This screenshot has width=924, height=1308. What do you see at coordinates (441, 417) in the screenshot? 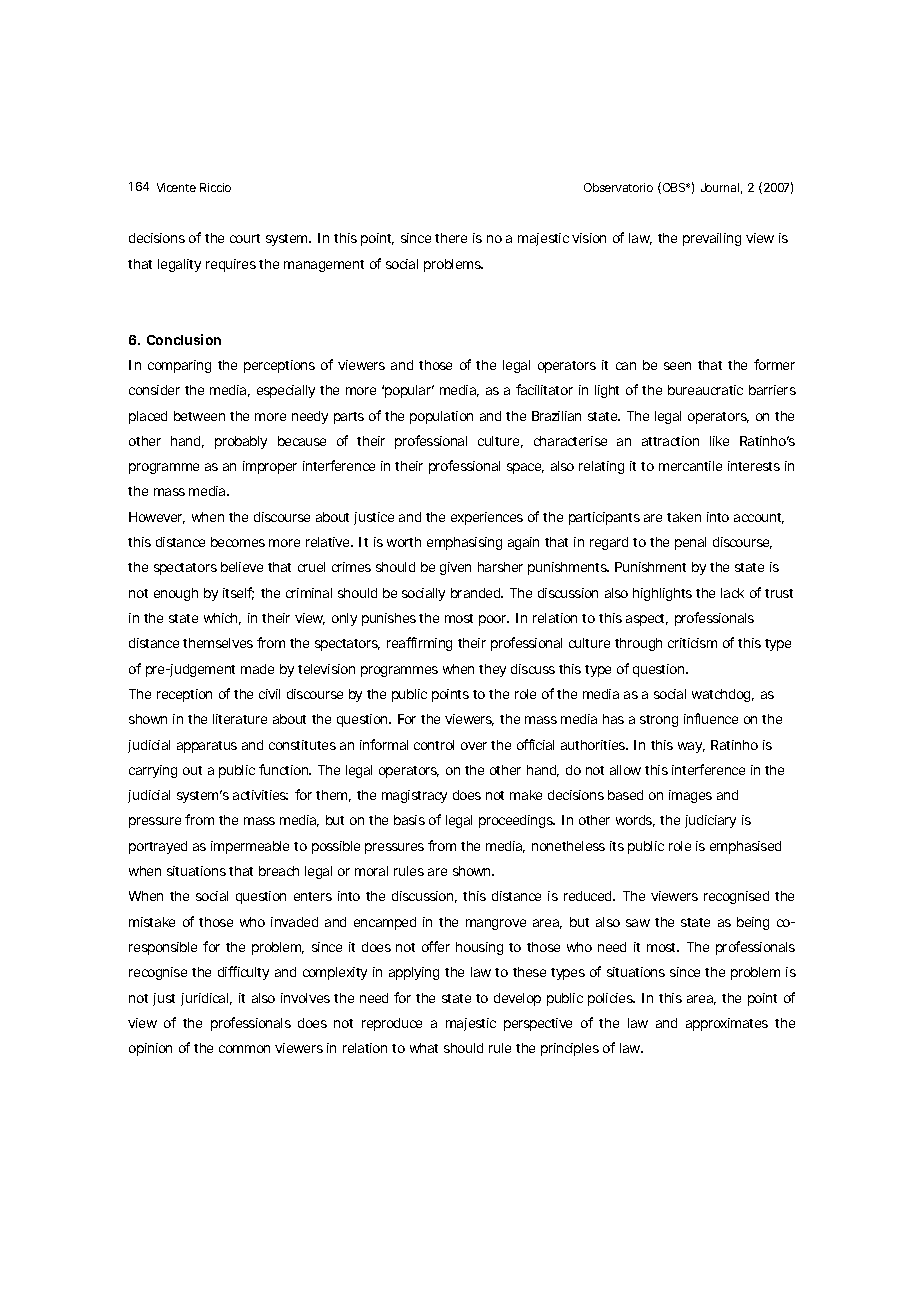
I see `population` at bounding box center [441, 417].
